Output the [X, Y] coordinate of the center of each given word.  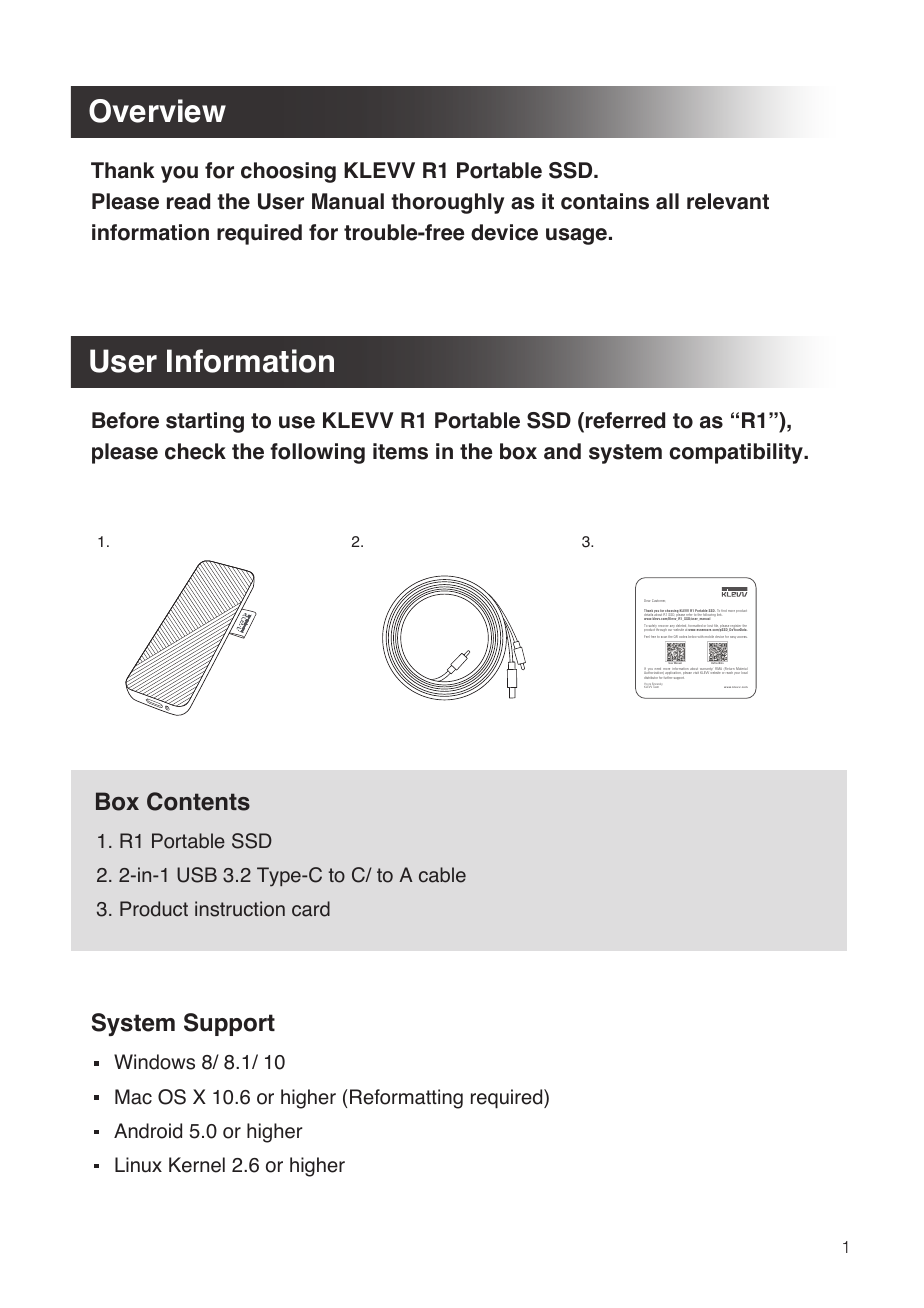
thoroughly [447, 203]
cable [442, 875]
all [667, 201]
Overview [157, 111]
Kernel [197, 1165]
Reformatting [406, 1099]
